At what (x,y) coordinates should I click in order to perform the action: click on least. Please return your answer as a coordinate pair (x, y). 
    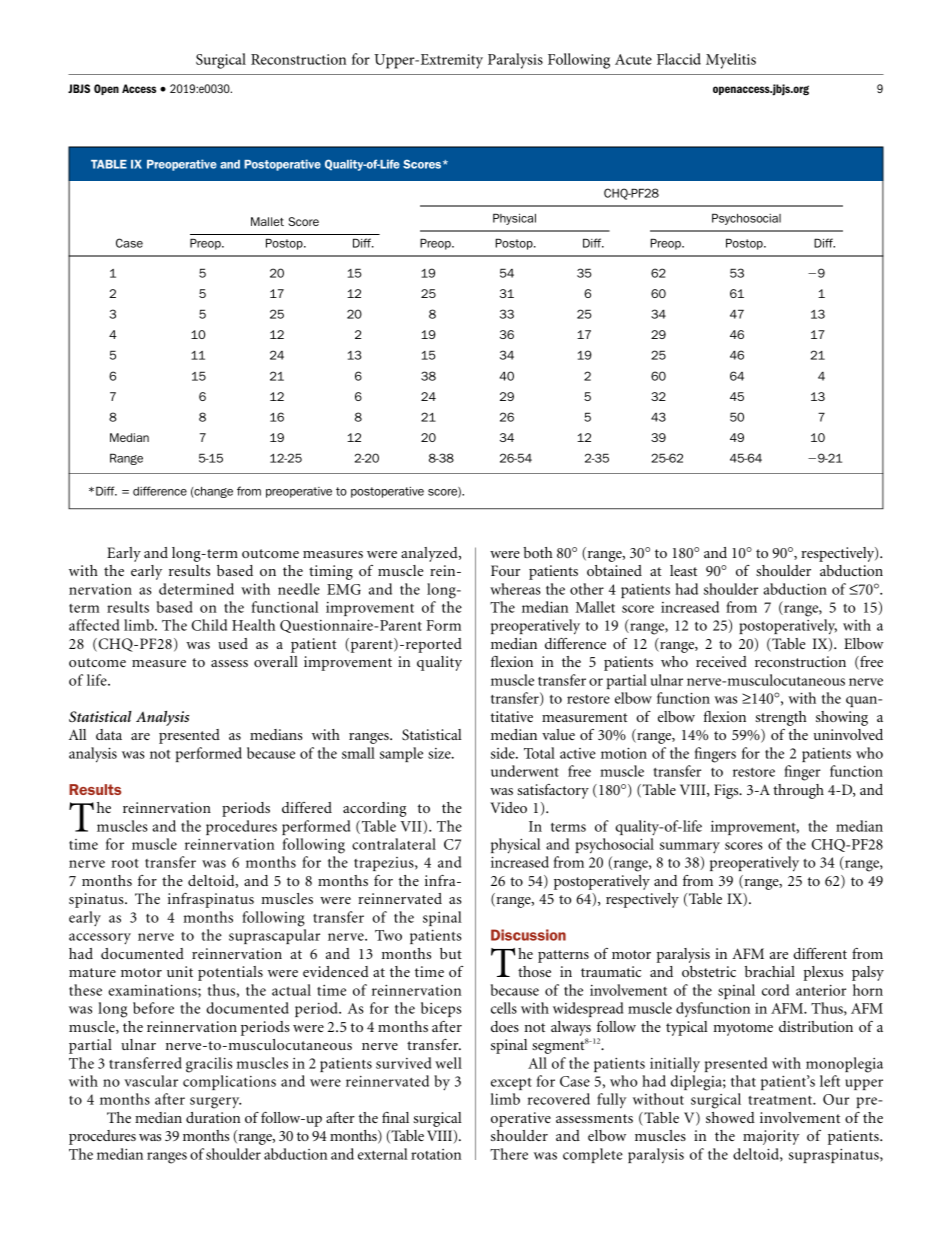
    Looking at the image, I should click on (683, 570).
